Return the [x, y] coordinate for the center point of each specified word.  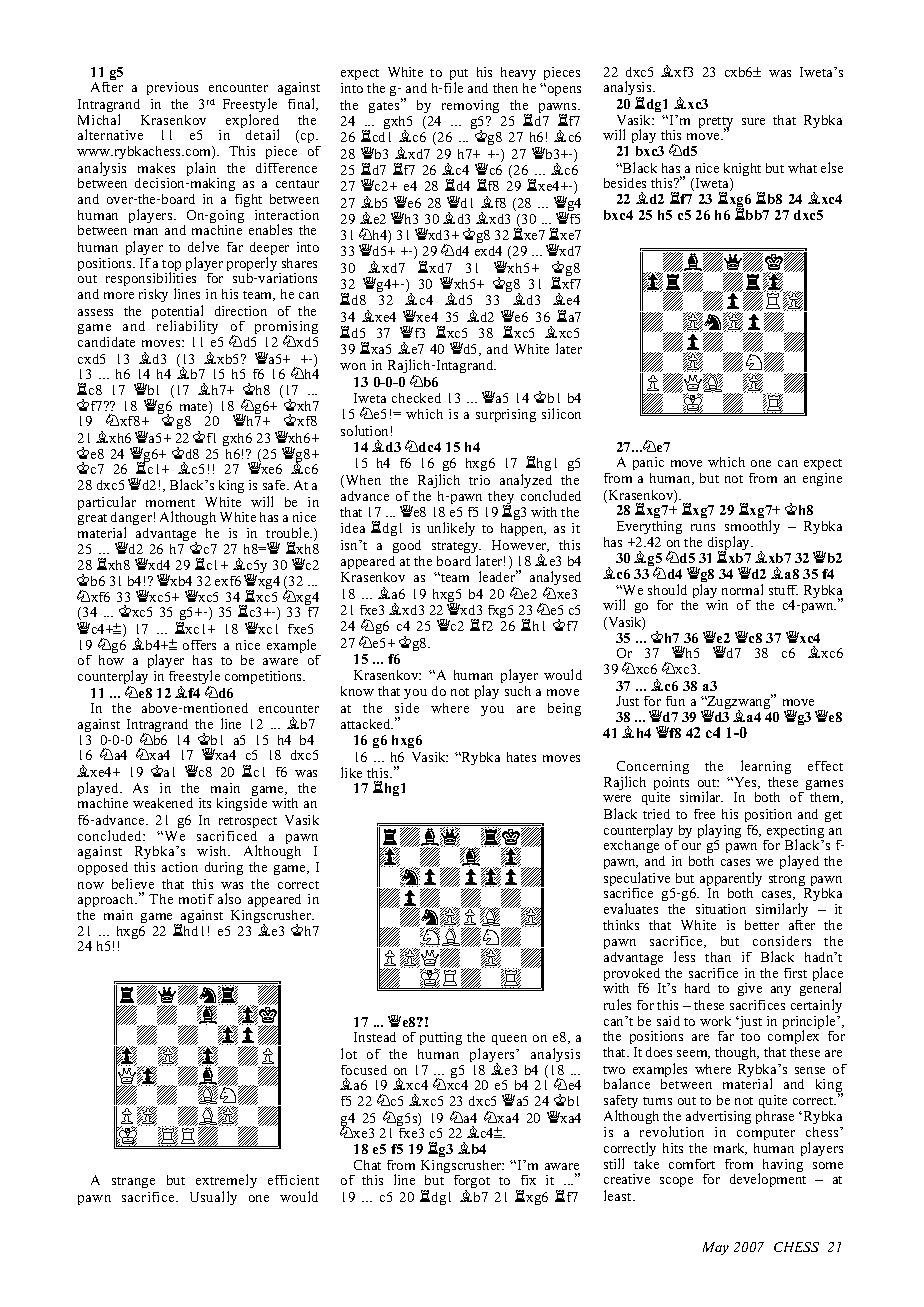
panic [648, 463]
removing [470, 106]
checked [416, 398]
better [762, 925]
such [518, 691]
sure [753, 121]
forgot [472, 1183]
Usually [213, 1198]
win [717, 605]
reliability [187, 327]
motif [196, 899]
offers [199, 645]
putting [441, 1038]
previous [172, 88]
